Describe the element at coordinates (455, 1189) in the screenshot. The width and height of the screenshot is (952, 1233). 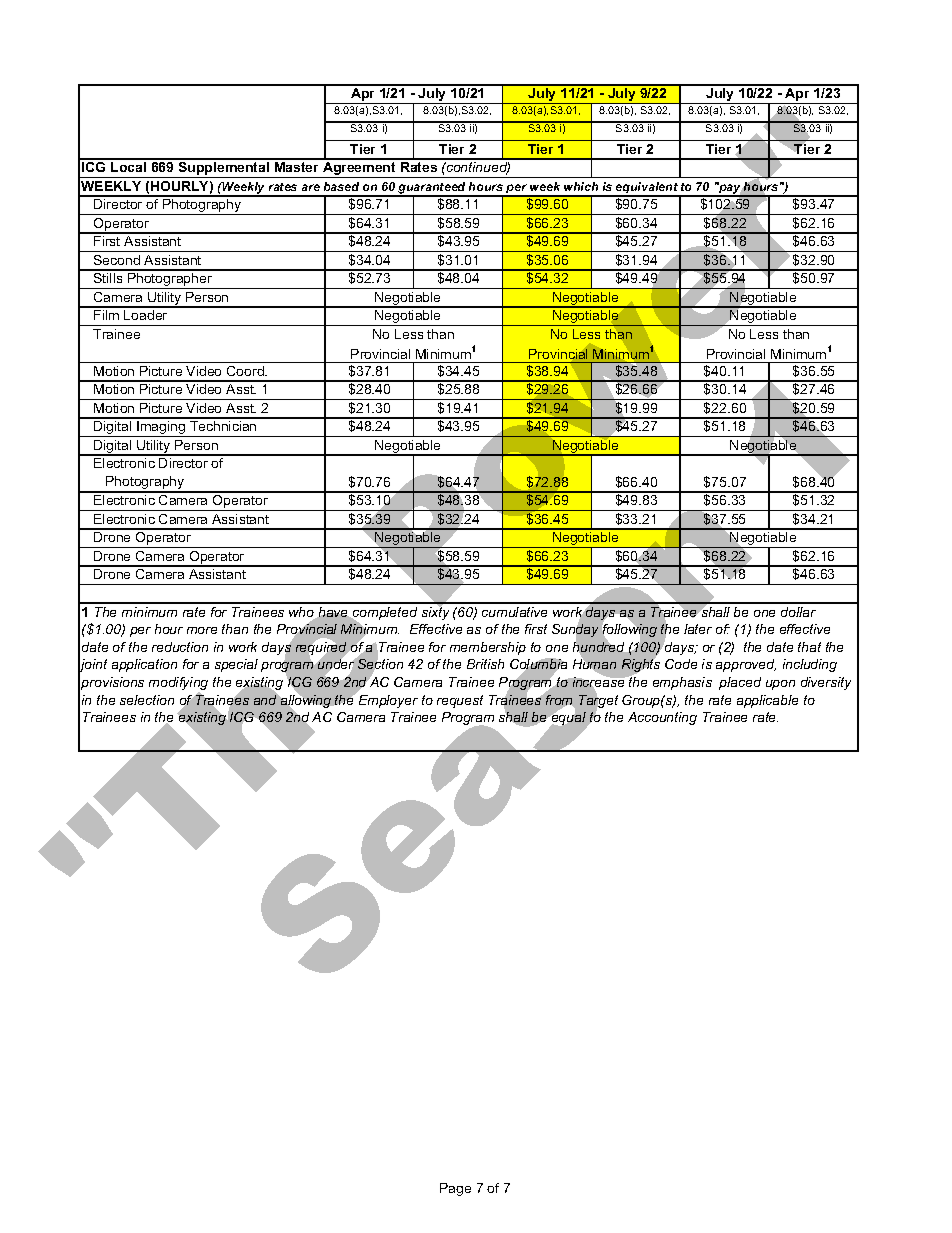
I see `Page` at that location.
